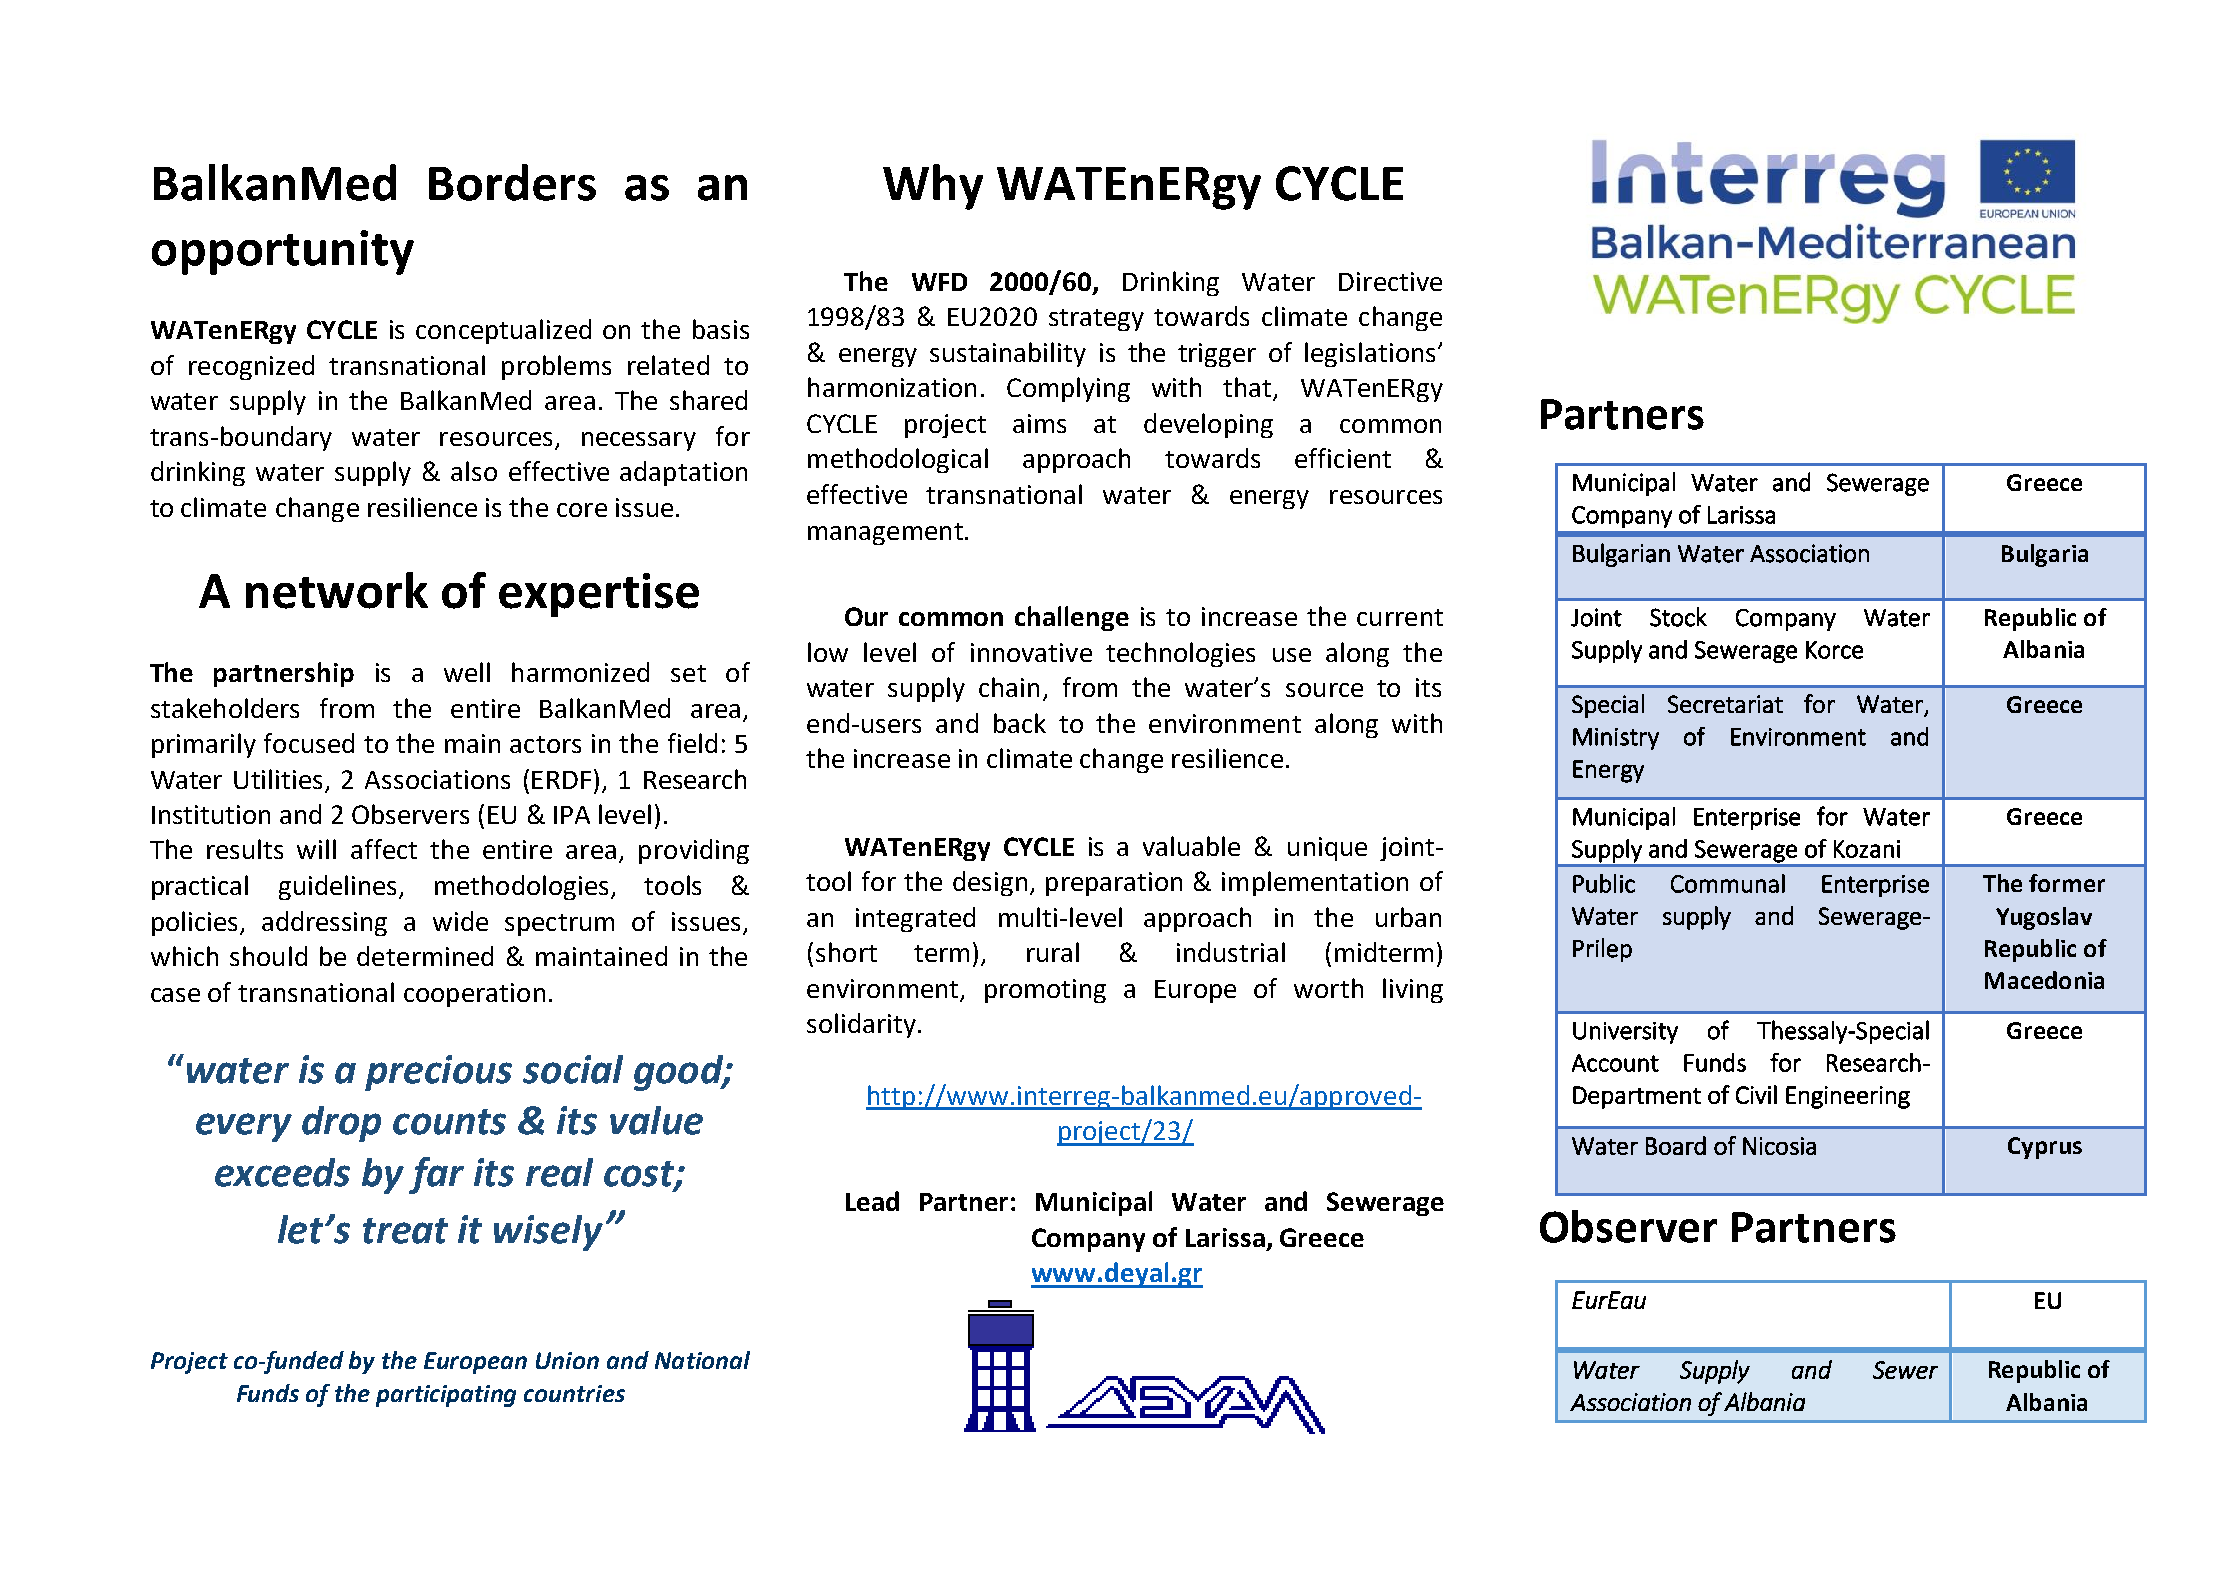 This screenshot has height=1576, width=2228. What do you see at coordinates (567, 1360) in the screenshot?
I see `Union` at bounding box center [567, 1360].
